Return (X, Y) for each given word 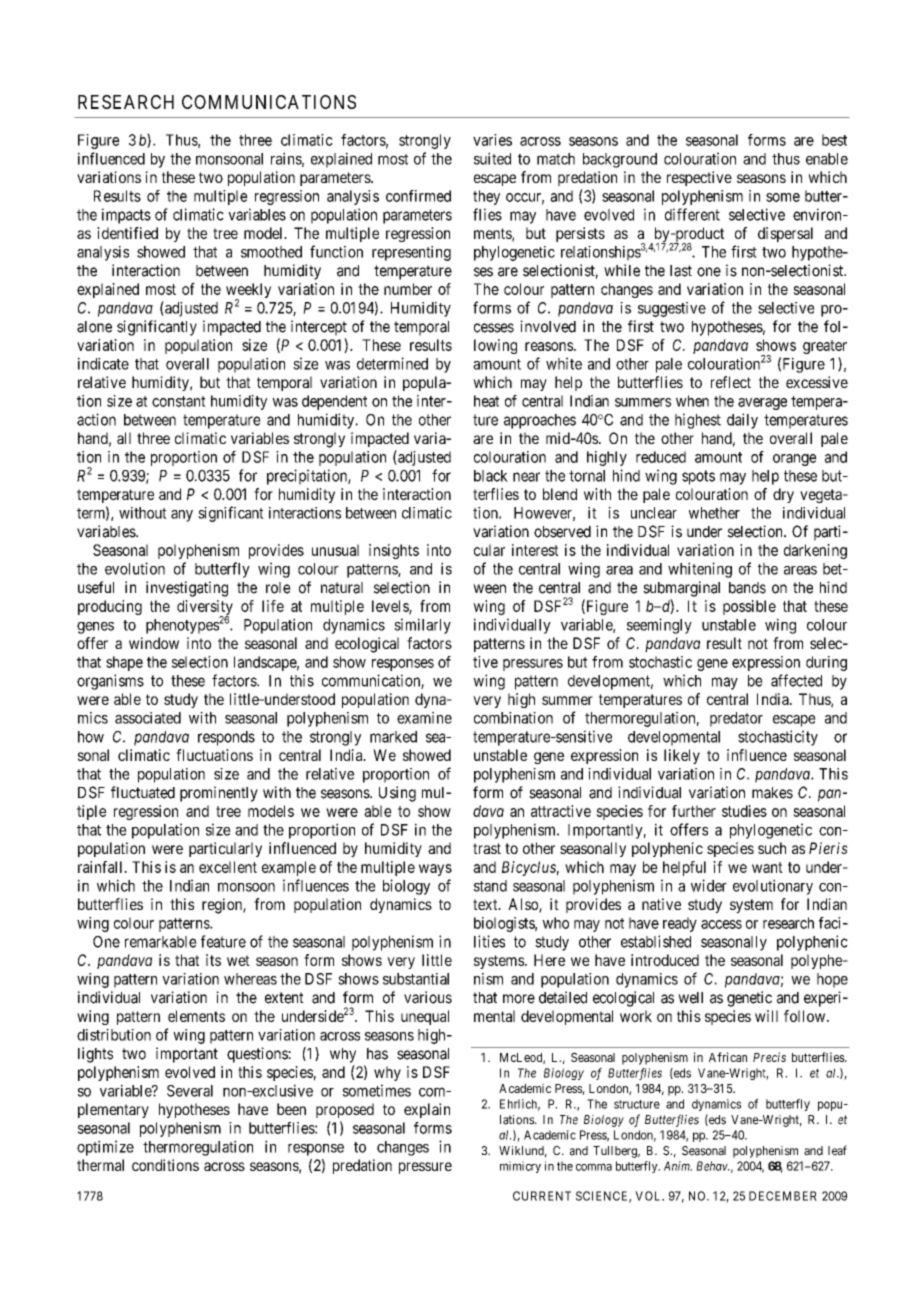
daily (742, 421)
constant (179, 401)
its (213, 960)
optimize (105, 1148)
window (154, 643)
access (721, 924)
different (692, 214)
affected (796, 680)
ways (435, 870)
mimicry (520, 1167)
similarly (422, 626)
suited (492, 158)
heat (486, 401)
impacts (126, 216)
